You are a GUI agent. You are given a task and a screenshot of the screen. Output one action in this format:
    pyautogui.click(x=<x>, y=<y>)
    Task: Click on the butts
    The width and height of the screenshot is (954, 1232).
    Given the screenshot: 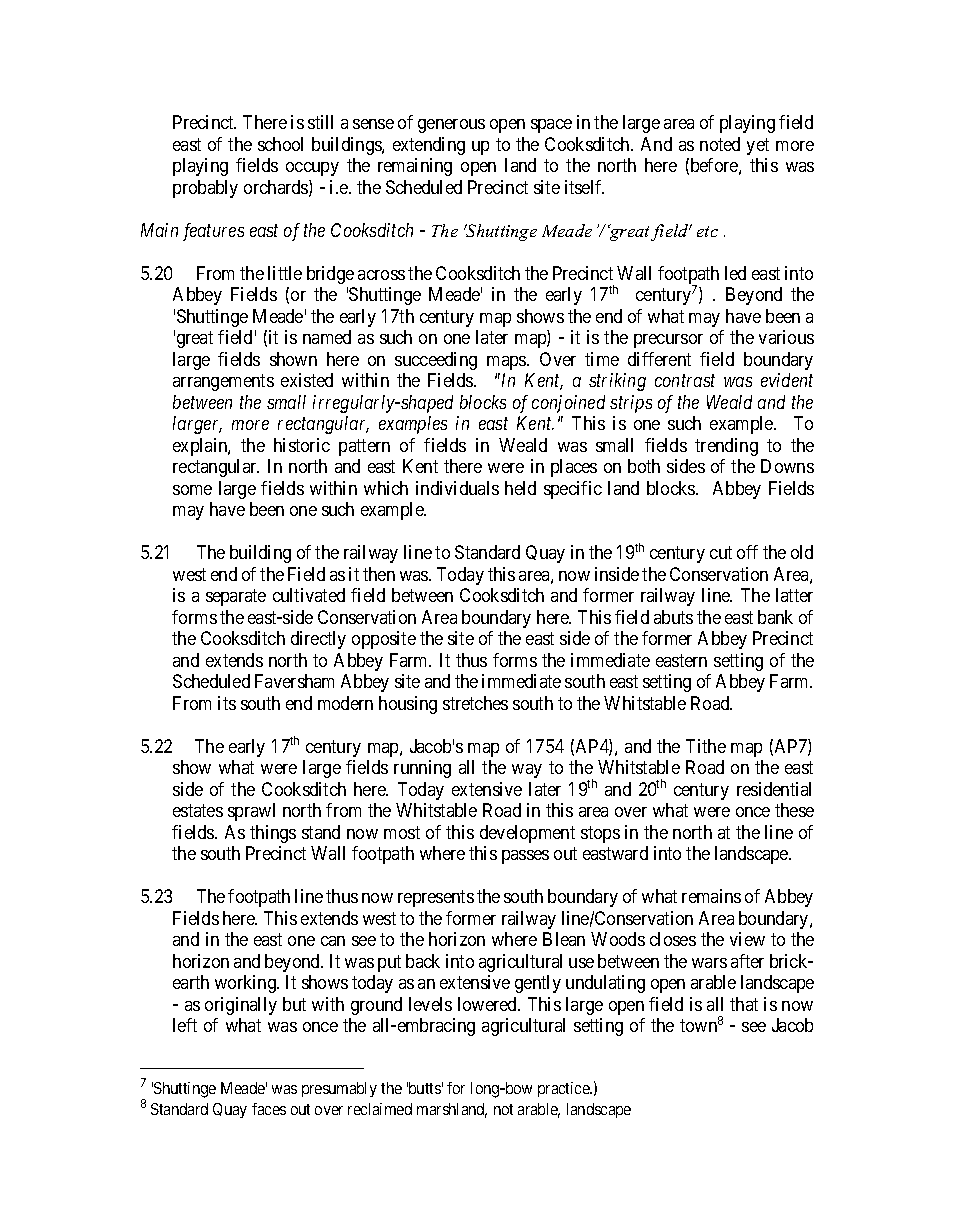 What is the action you would take?
    pyautogui.click(x=424, y=1088)
